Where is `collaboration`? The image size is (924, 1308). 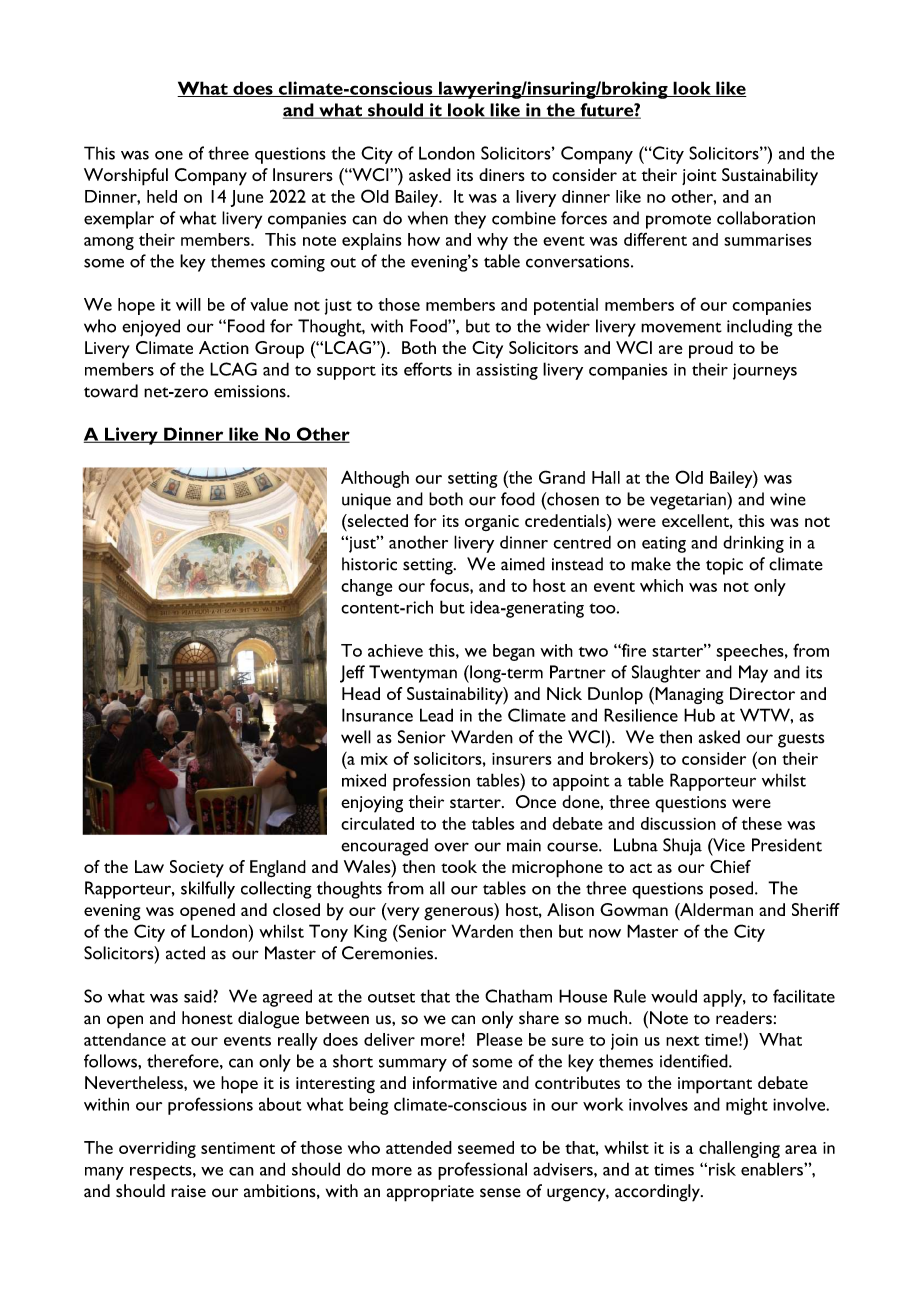 collaboration is located at coordinates (766, 218).
